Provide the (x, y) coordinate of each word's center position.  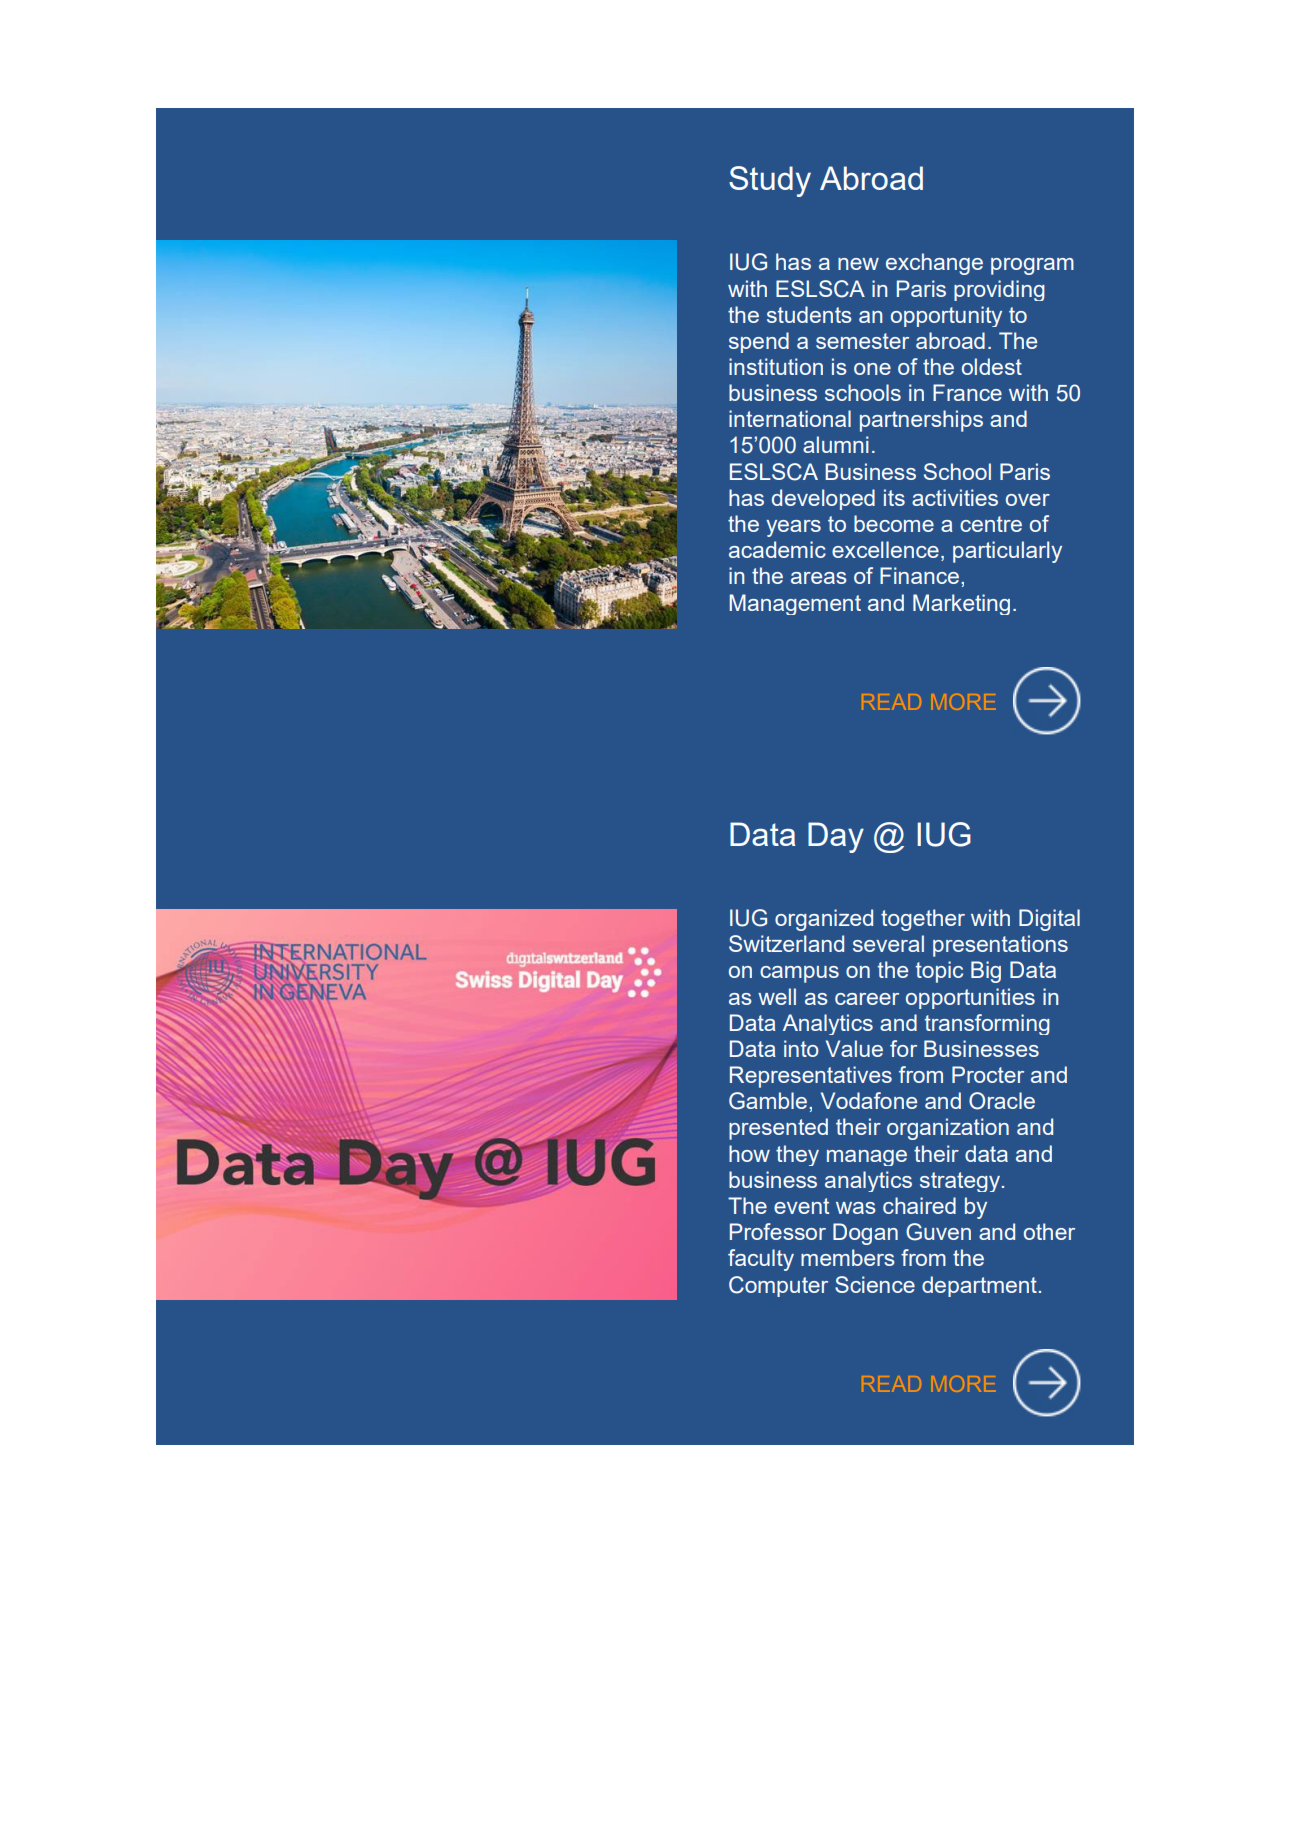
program (1032, 266)
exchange (934, 264)
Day (836, 837)
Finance (919, 575)
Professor (778, 1231)
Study (770, 181)
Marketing (961, 604)
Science (875, 1284)
